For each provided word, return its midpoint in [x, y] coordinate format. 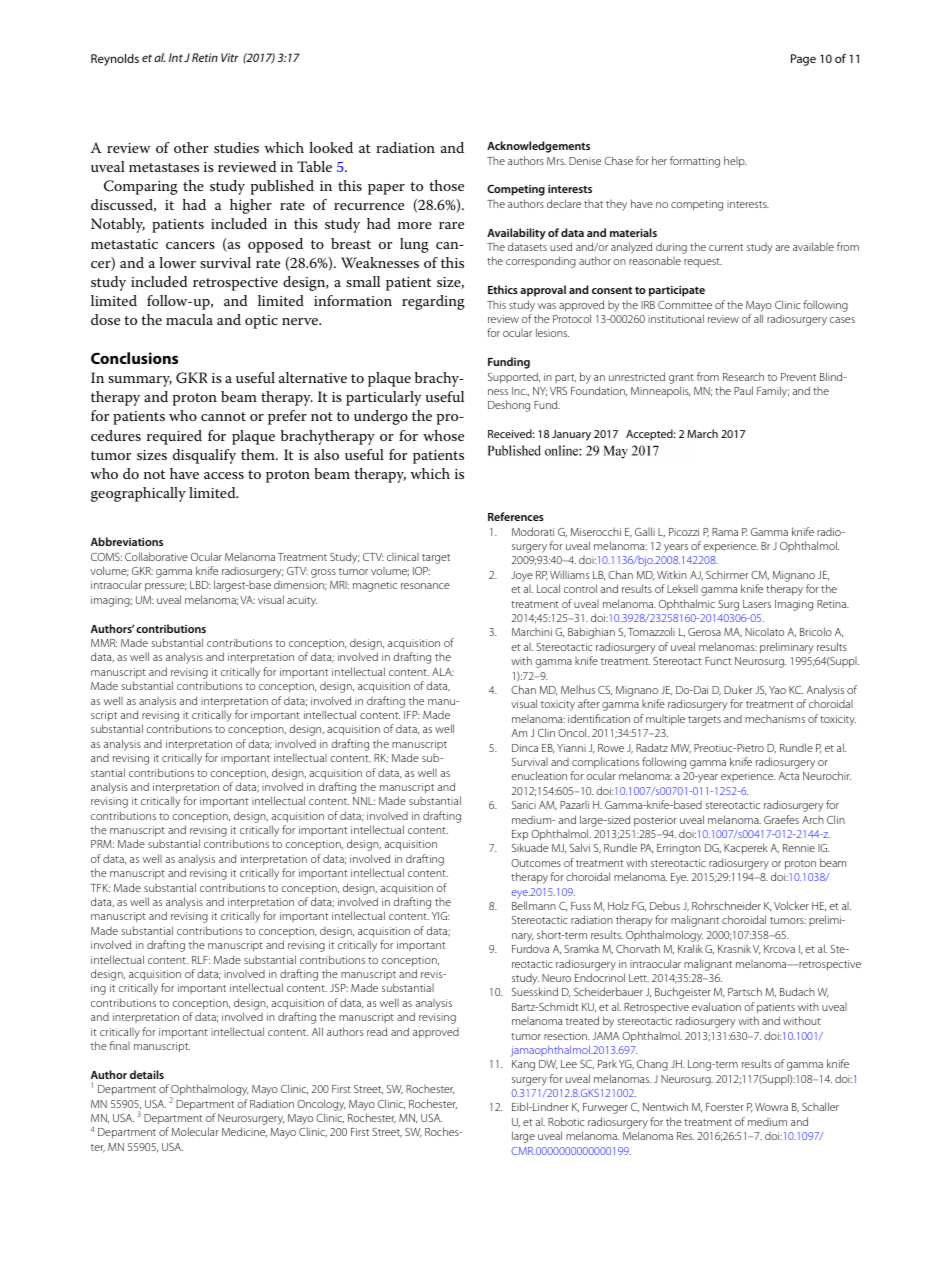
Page [803, 60]
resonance [425, 586]
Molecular [195, 1131]
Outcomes [536, 863]
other [191, 147]
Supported [514, 378]
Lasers [757, 604]
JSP [339, 988]
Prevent [798, 377]
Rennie [799, 848]
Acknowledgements [538, 147]
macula [189, 319]
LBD [200, 585]
